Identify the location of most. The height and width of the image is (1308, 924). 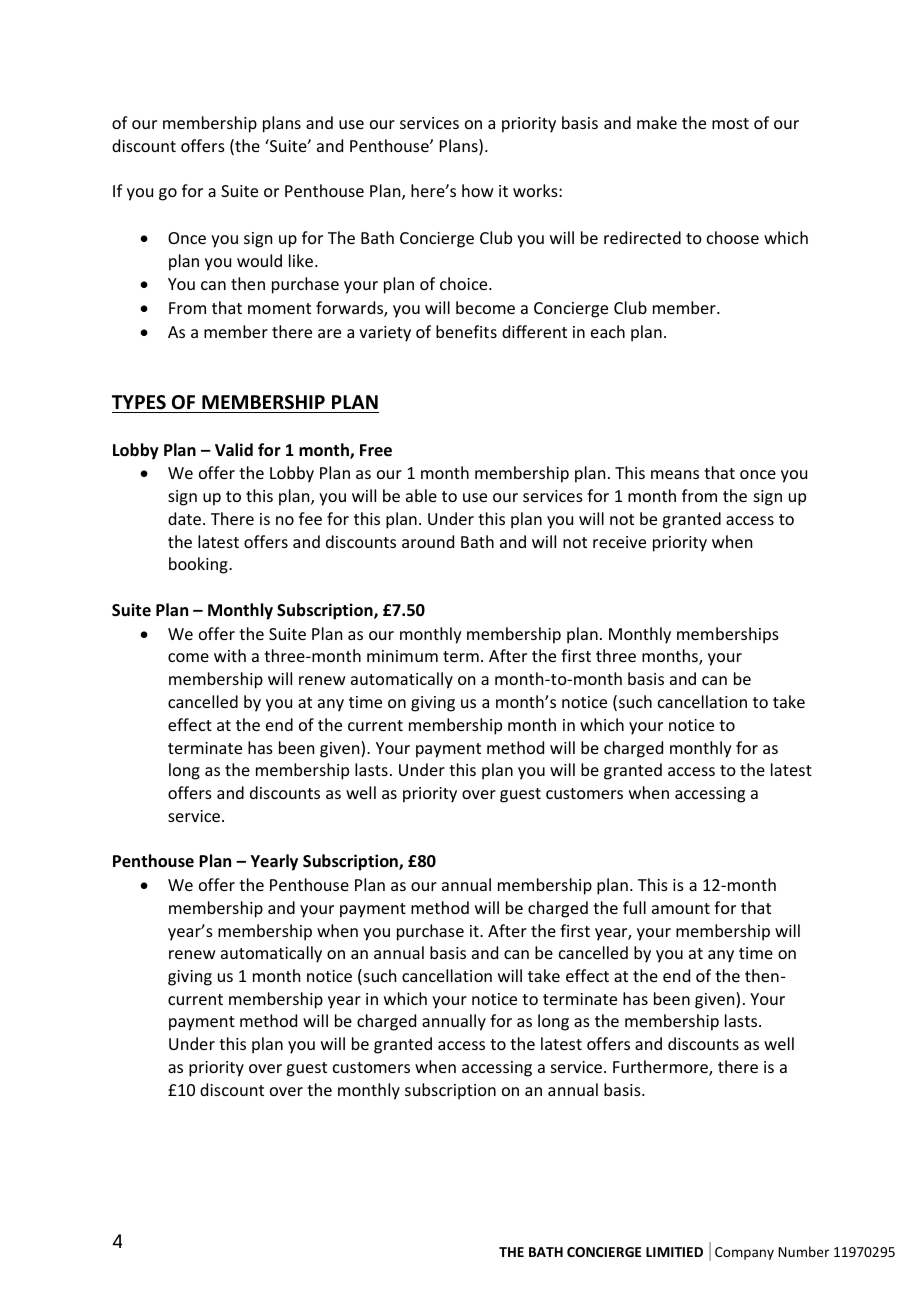
(730, 123).
